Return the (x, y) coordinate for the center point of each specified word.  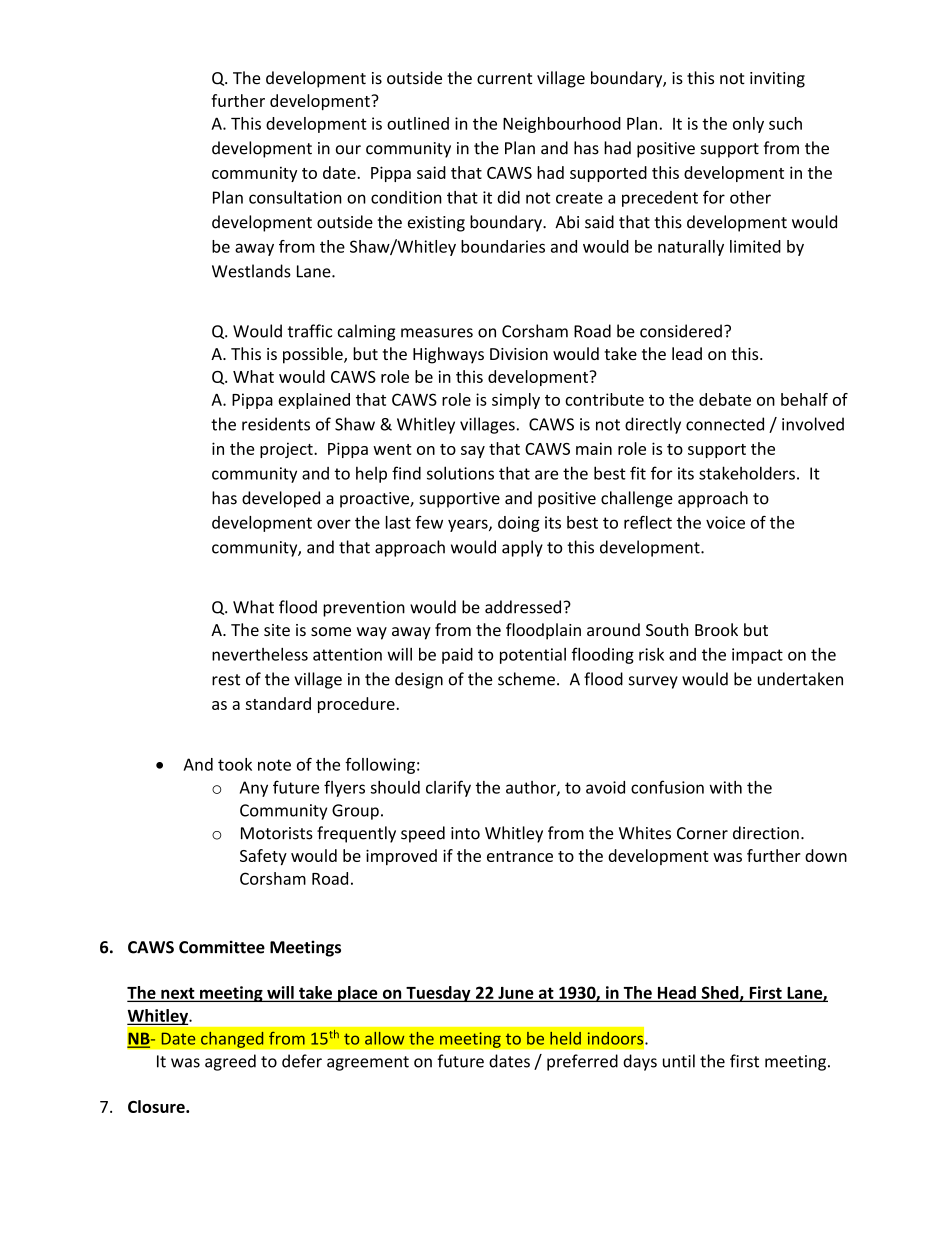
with (725, 787)
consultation (295, 197)
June (516, 994)
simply (516, 401)
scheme (526, 679)
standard (278, 703)
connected (725, 424)
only (748, 125)
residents (276, 424)
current (504, 79)
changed (232, 1039)
